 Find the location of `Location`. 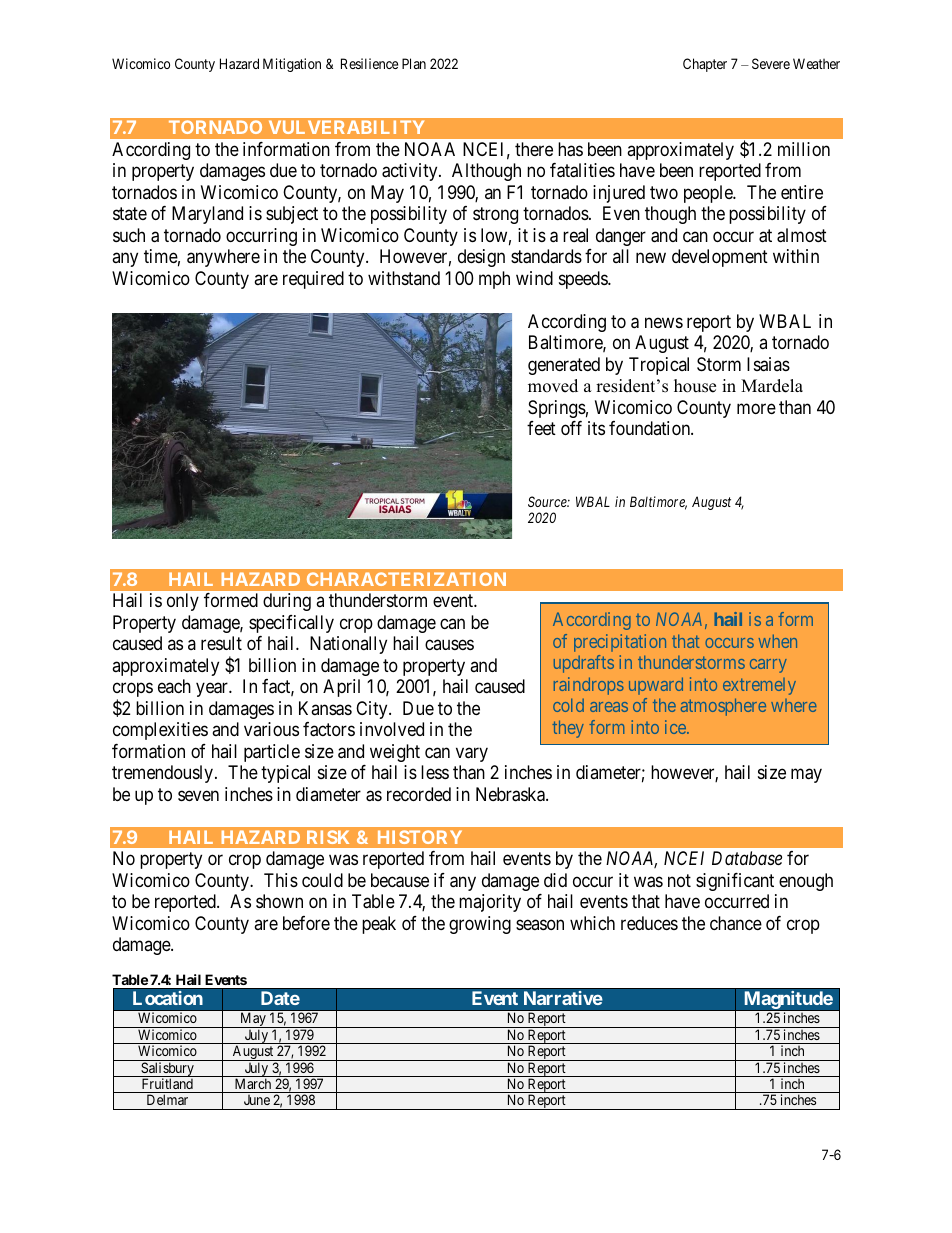

Location is located at coordinates (168, 998).
